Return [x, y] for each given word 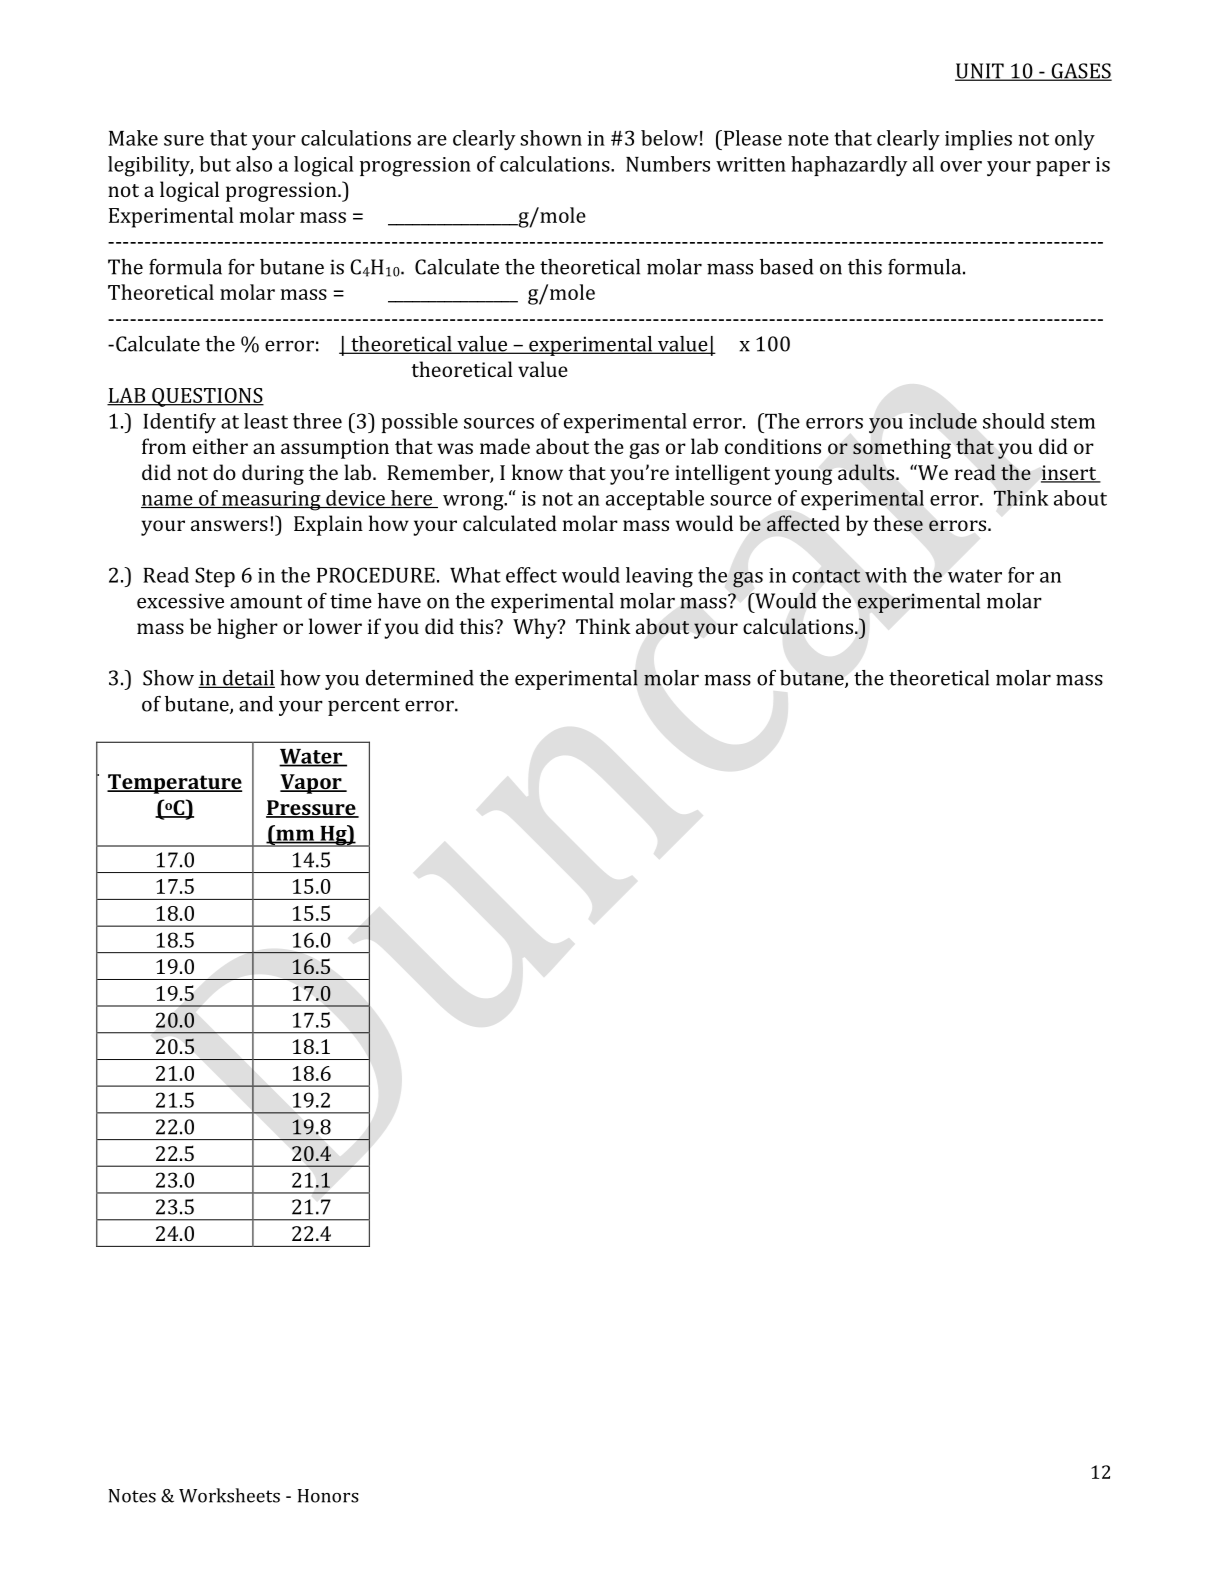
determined [420, 678]
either [220, 446]
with [886, 575]
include [943, 421]
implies [978, 140]
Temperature [174, 784]
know [537, 472]
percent [364, 707]
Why [536, 628]
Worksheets [229, 1495]
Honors [328, 1496]
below [669, 138]
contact [826, 576]
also [254, 164]
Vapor [312, 784]
